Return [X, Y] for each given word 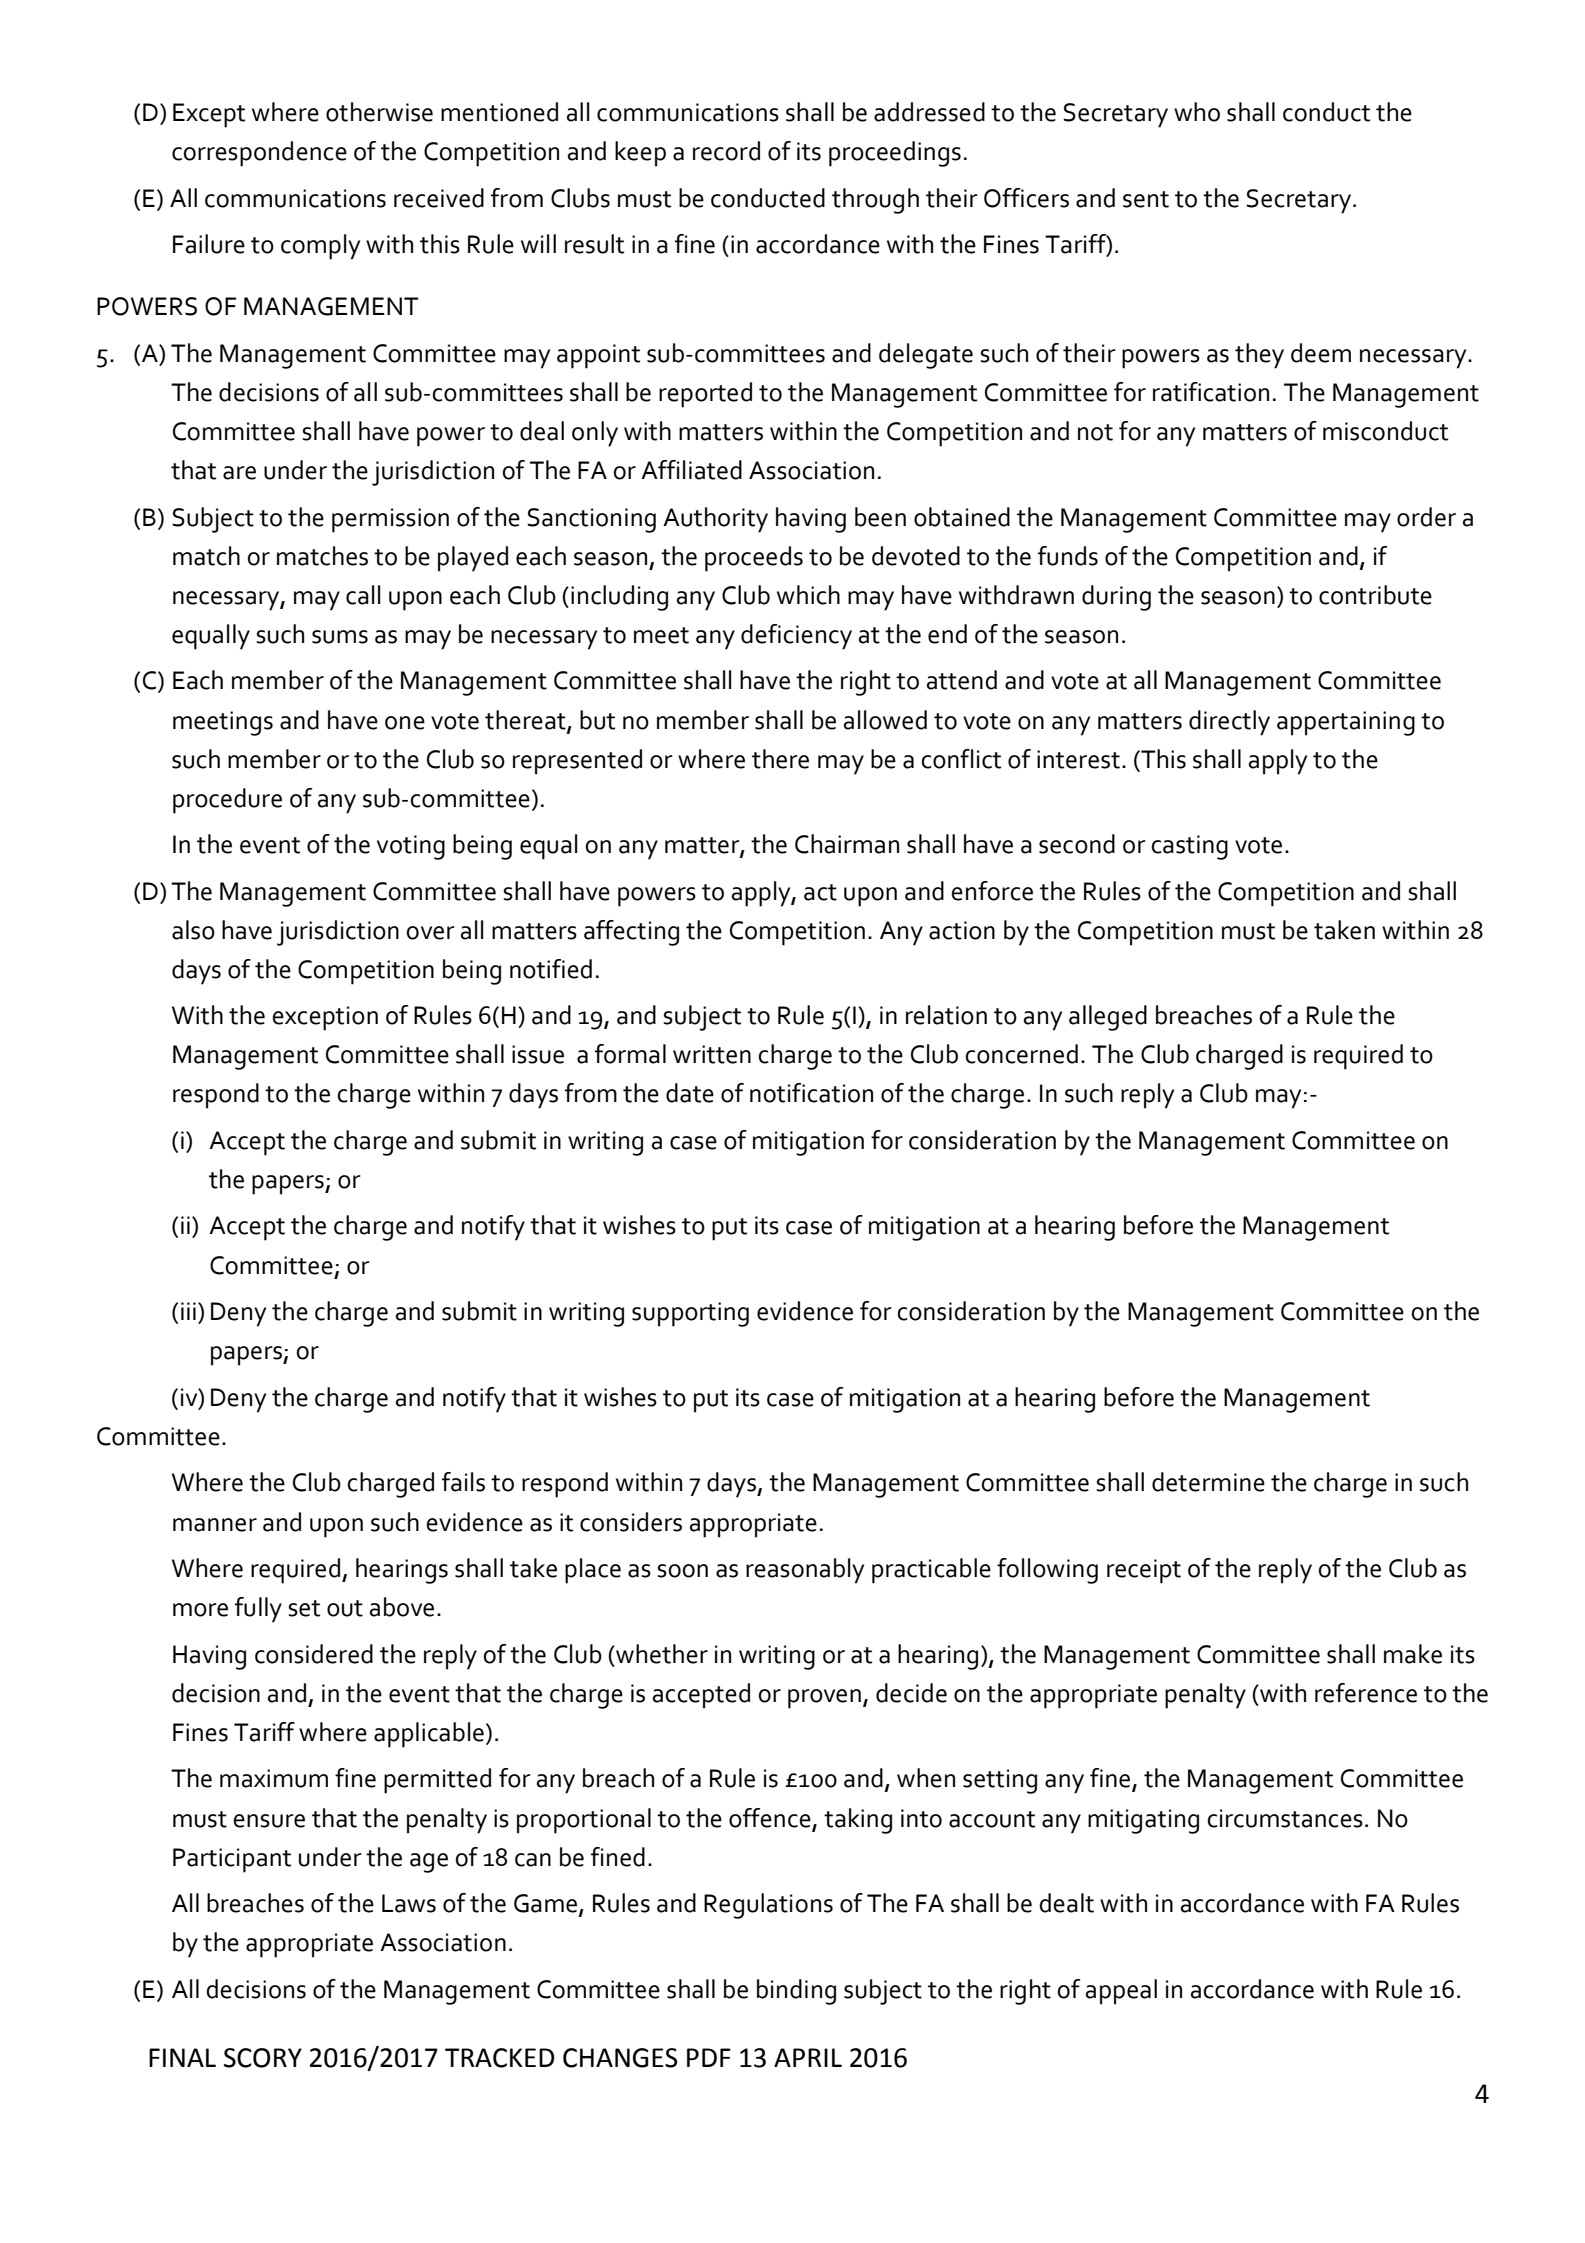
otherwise [379, 112]
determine [1208, 1482]
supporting [690, 1314]
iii [188, 1311]
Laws [409, 1903]
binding [796, 1992]
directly [1229, 723]
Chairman [847, 844]
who [1197, 112]
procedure [227, 801]
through [875, 201]
